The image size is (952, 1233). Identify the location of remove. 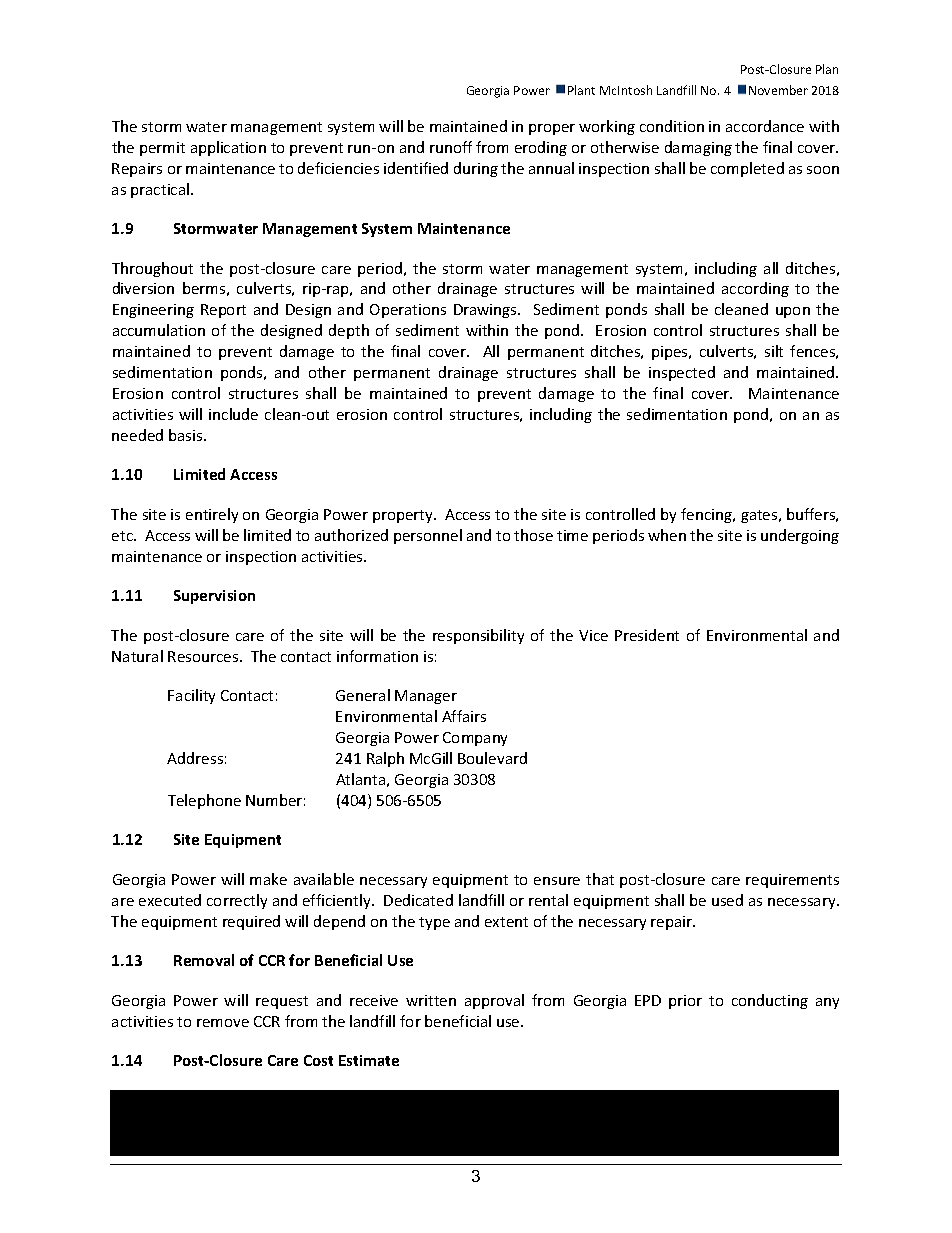
(223, 1023).
